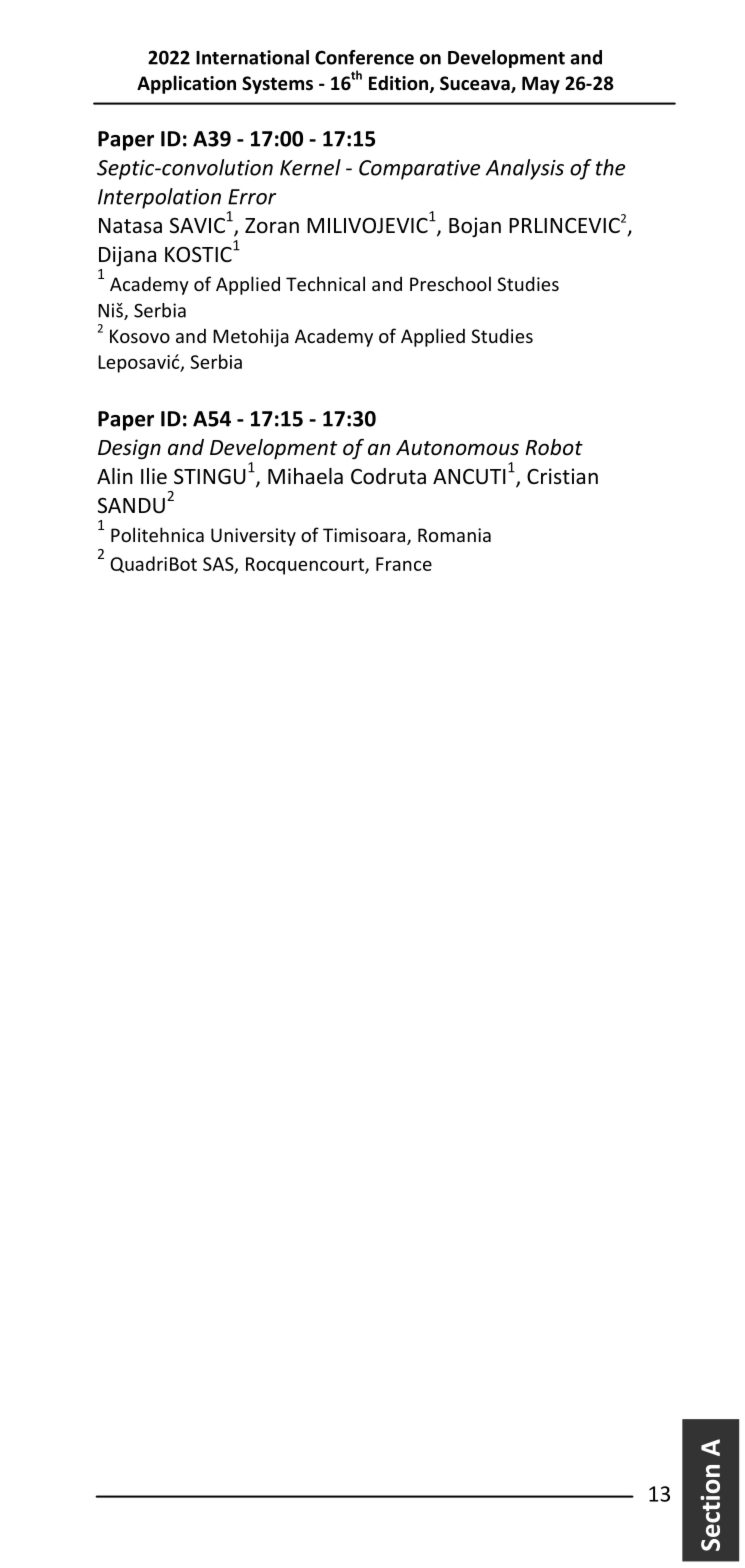 Image resolution: width=745 pixels, height=1568 pixels. Describe the element at coordinates (325, 283) in the page. I see `Technical` at that location.
